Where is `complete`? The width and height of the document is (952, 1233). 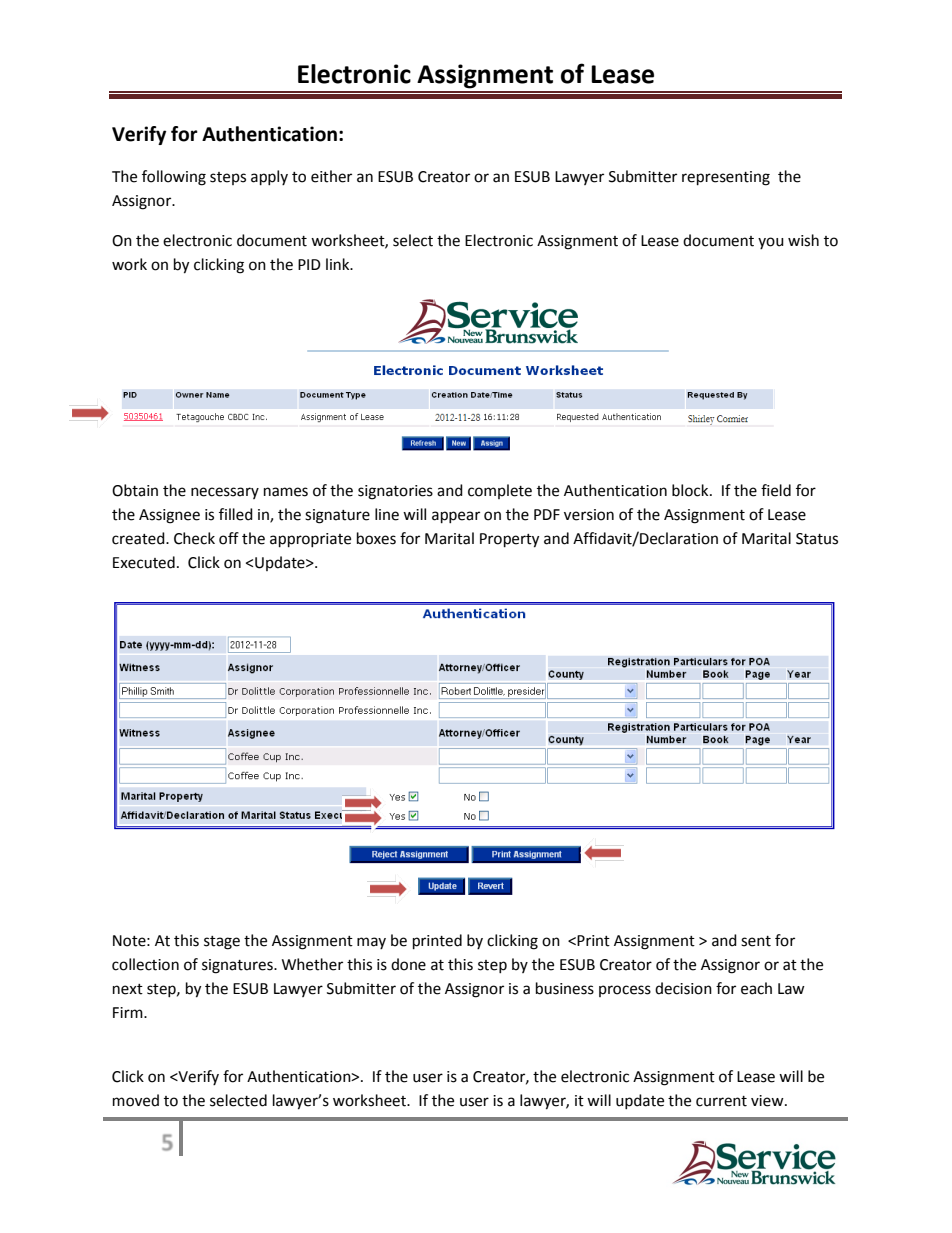
complete is located at coordinates (500, 491).
